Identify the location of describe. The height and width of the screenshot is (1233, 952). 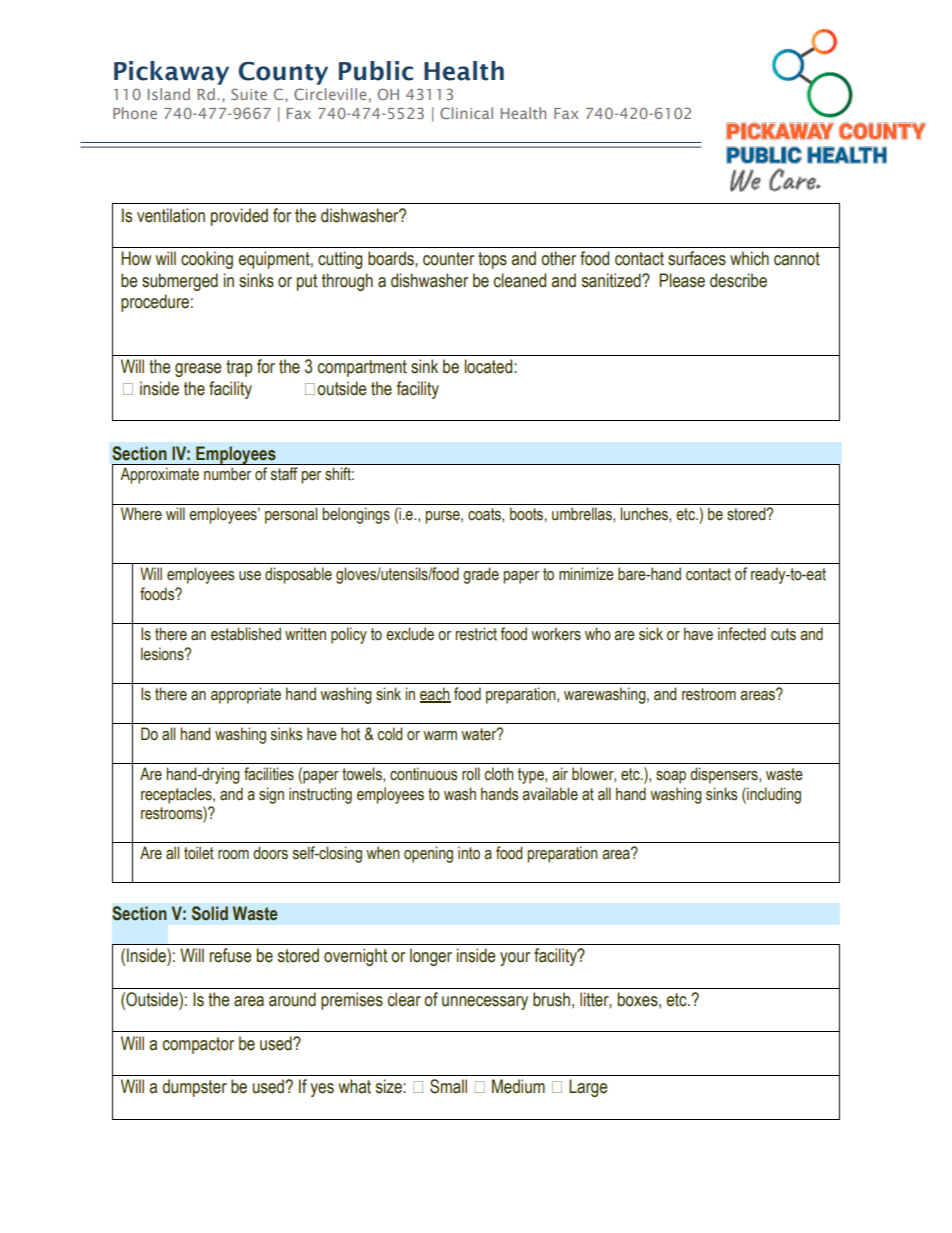
(738, 280).
